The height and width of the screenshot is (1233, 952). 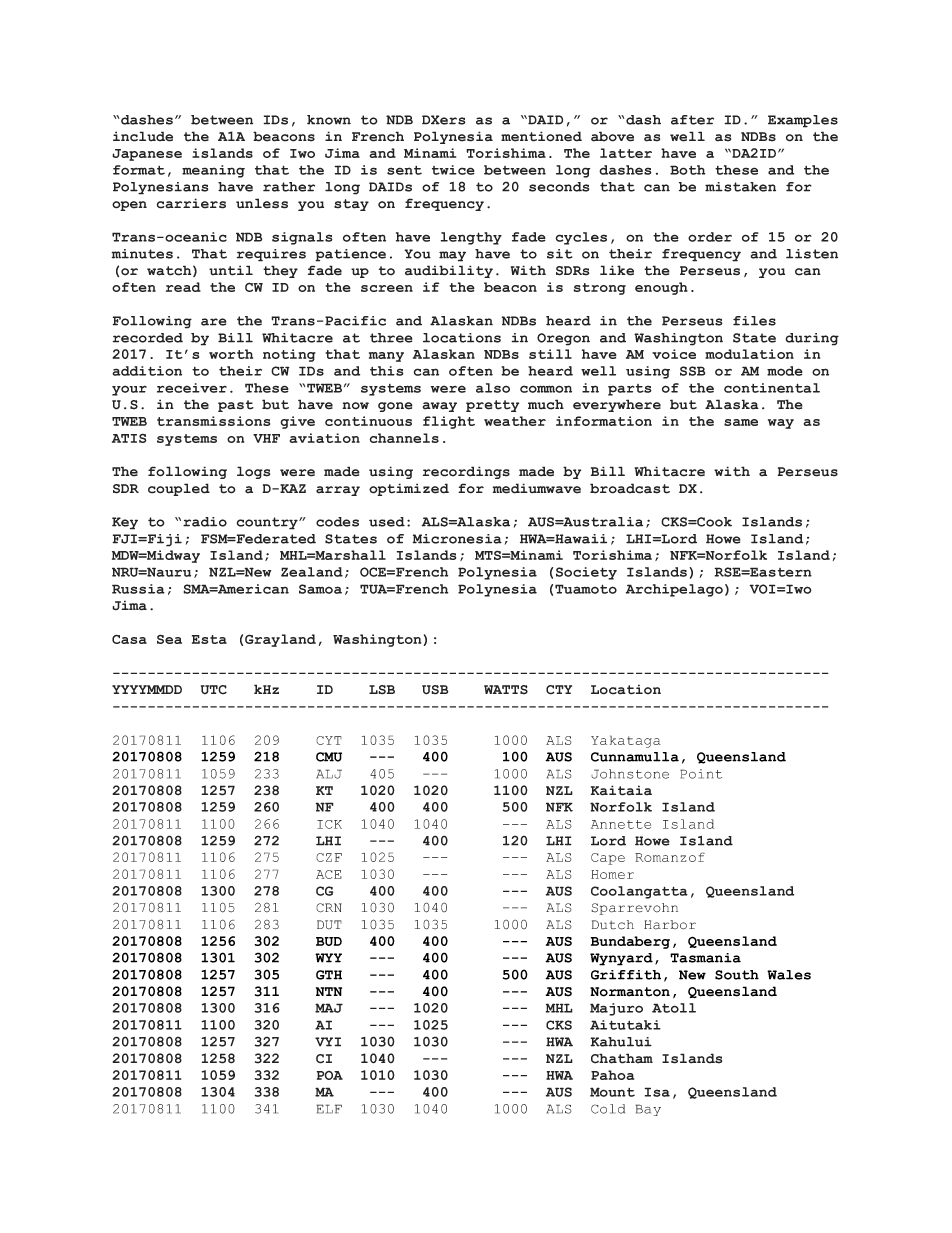 What do you see at coordinates (701, 774) in the screenshot?
I see `Point` at bounding box center [701, 774].
